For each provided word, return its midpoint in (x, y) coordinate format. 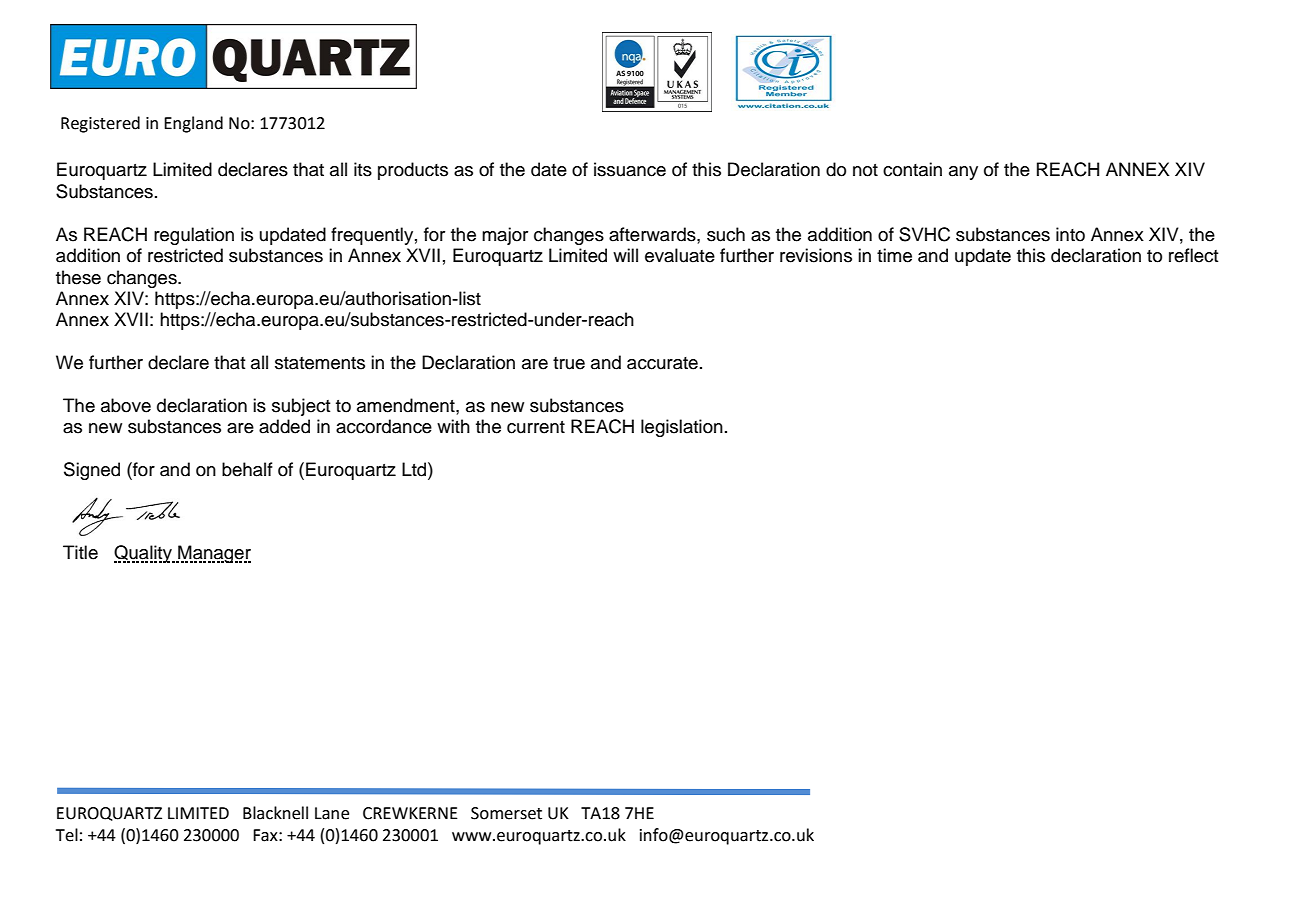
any (963, 173)
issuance (630, 169)
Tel (67, 835)
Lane (332, 813)
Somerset (506, 813)
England (193, 124)
